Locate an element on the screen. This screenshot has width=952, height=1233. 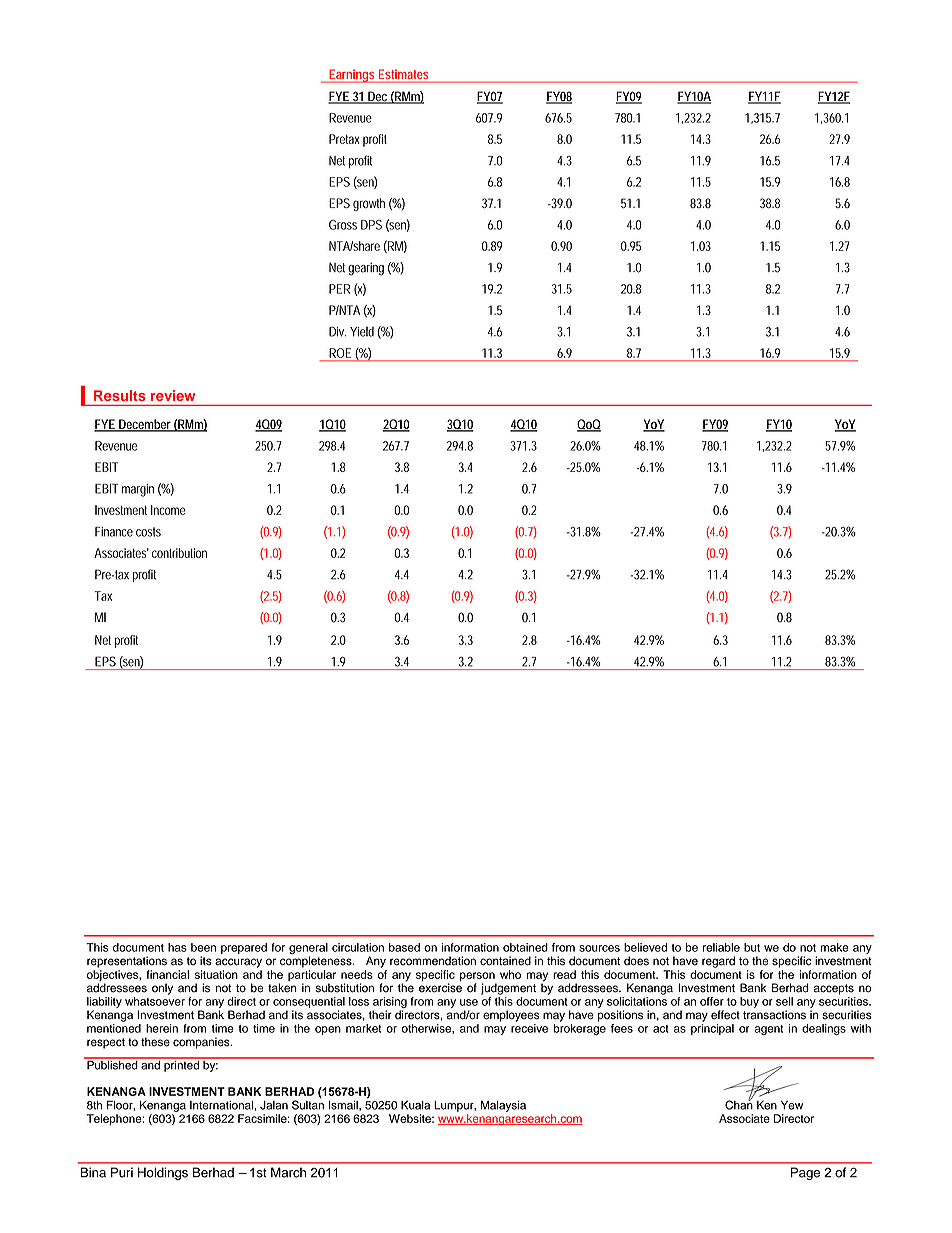
Pretax is located at coordinates (344, 139).
